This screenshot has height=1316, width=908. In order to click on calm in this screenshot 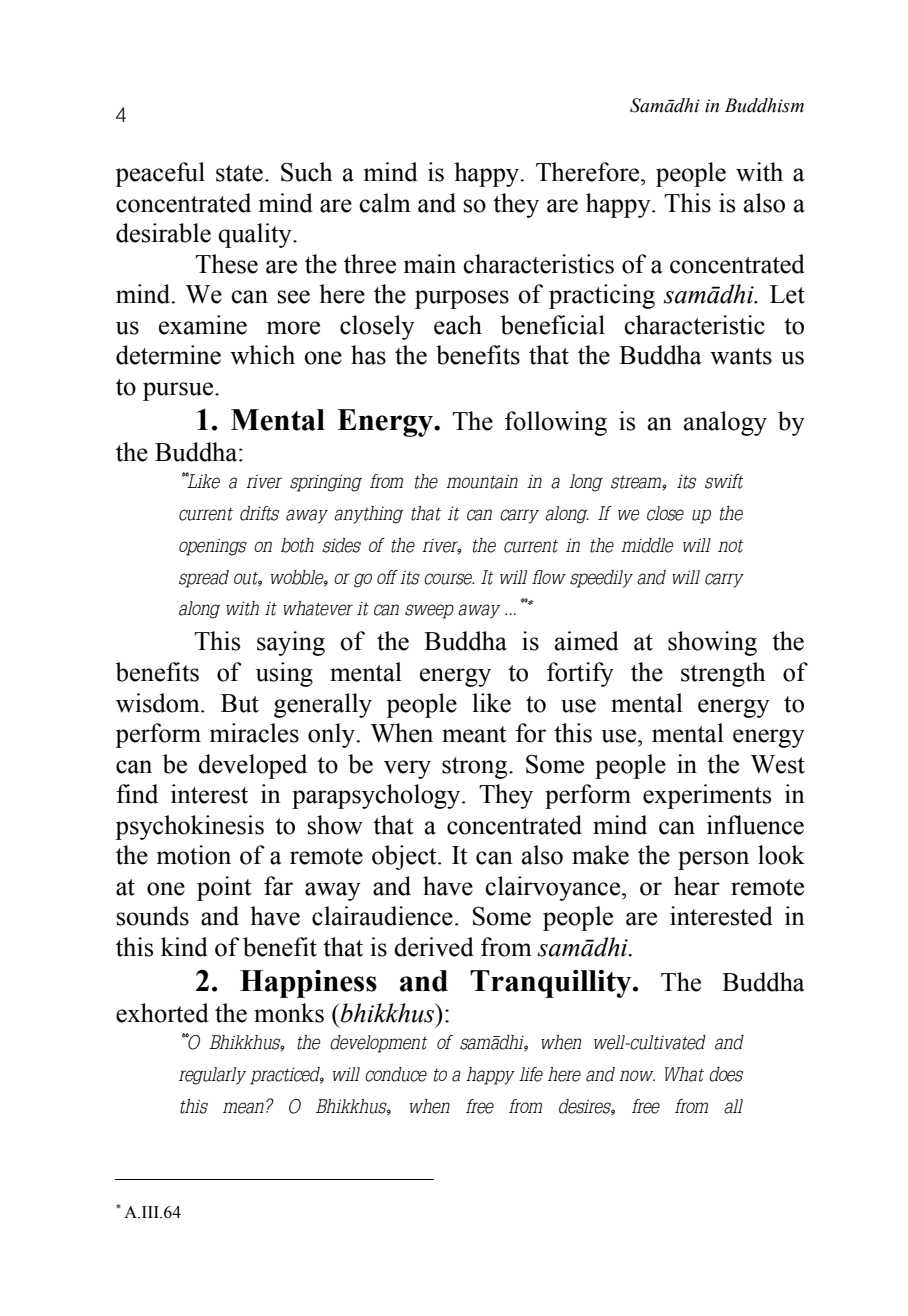, I will do `click(385, 203)`.
